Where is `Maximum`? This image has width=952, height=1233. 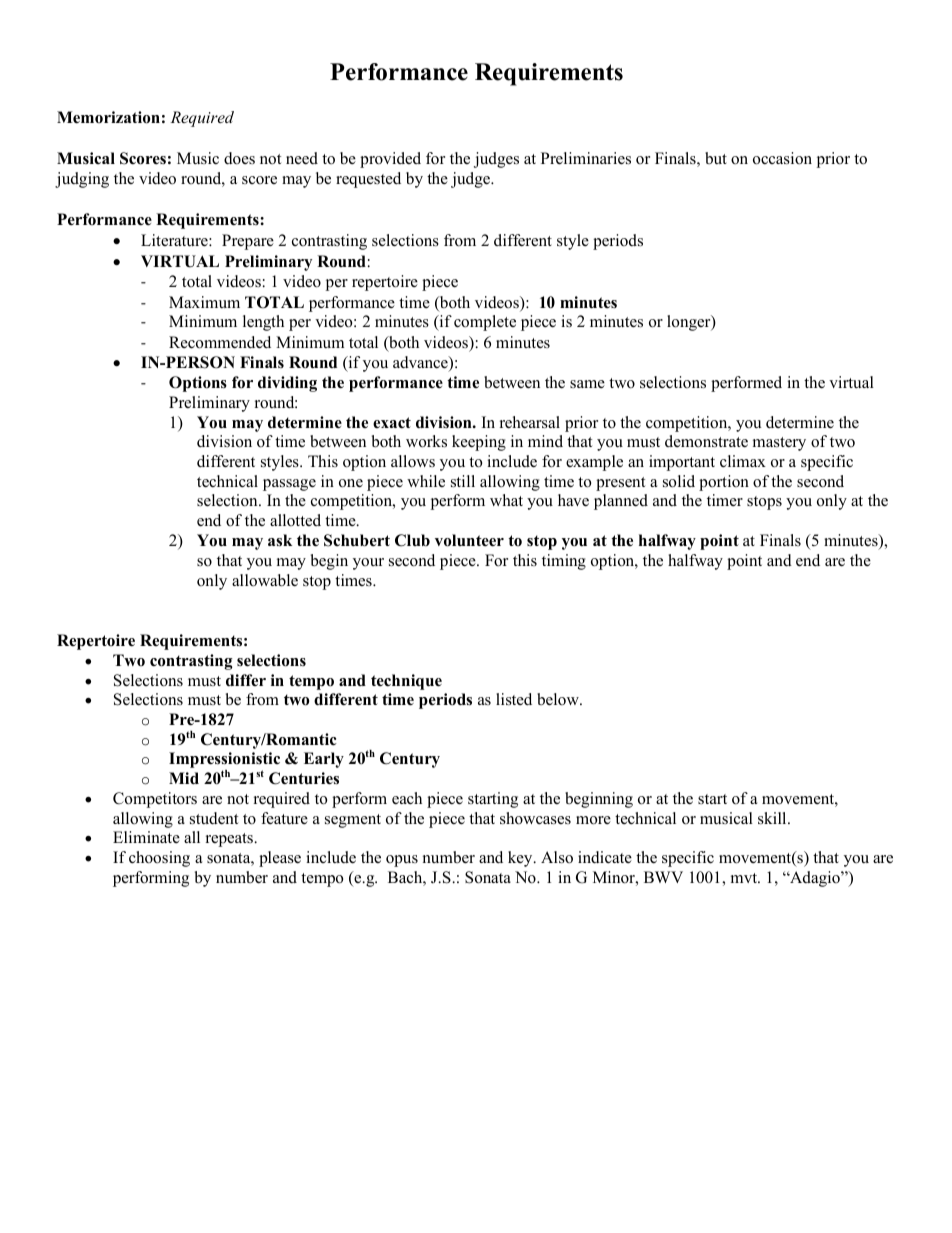
Maximum is located at coordinates (204, 302).
